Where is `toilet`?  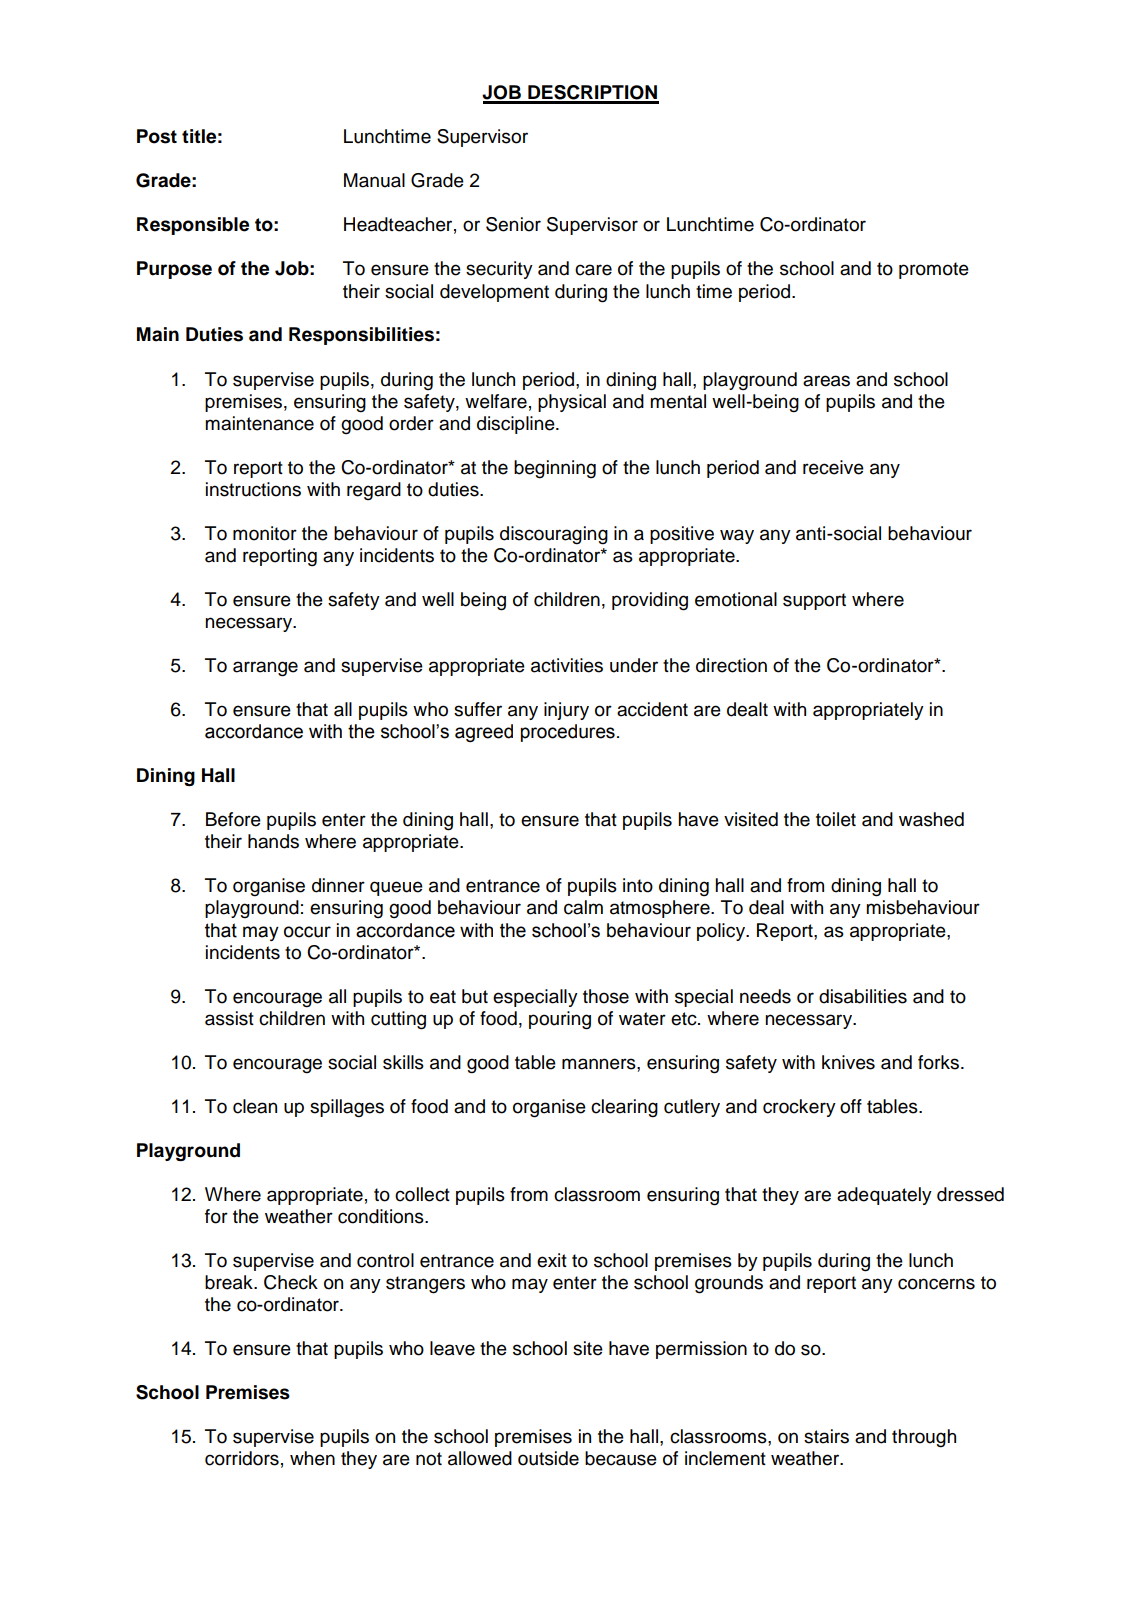 toilet is located at coordinates (836, 819).
